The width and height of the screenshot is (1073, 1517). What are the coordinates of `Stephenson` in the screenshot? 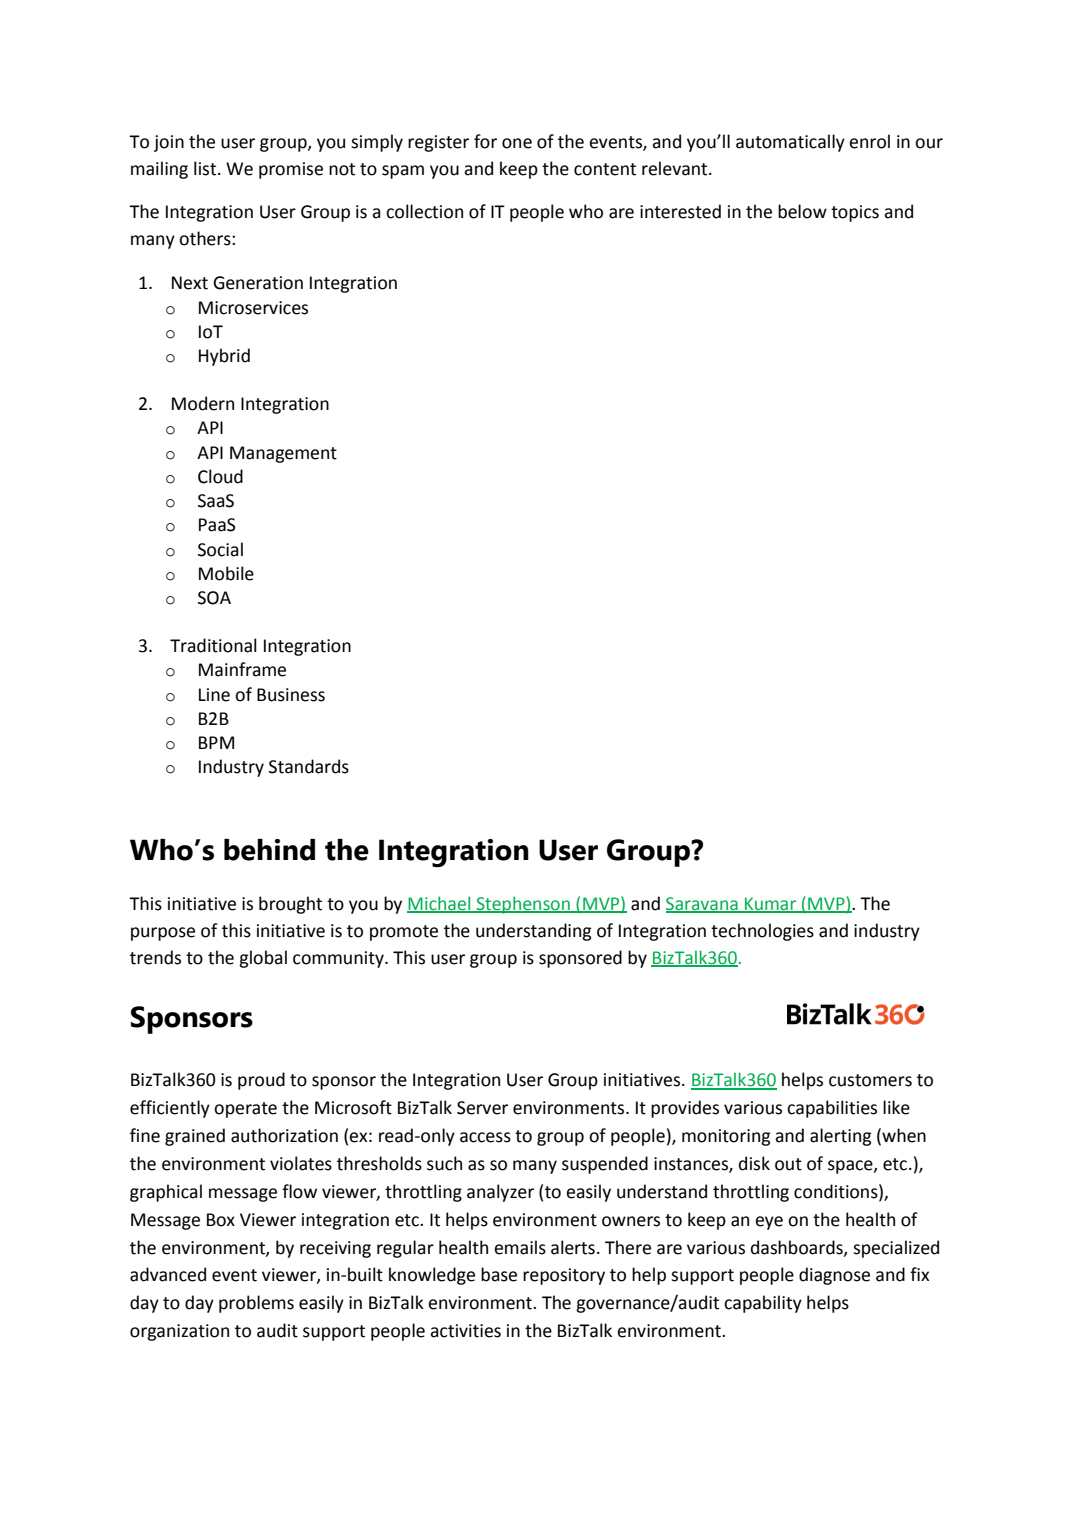 It's located at (523, 905).
